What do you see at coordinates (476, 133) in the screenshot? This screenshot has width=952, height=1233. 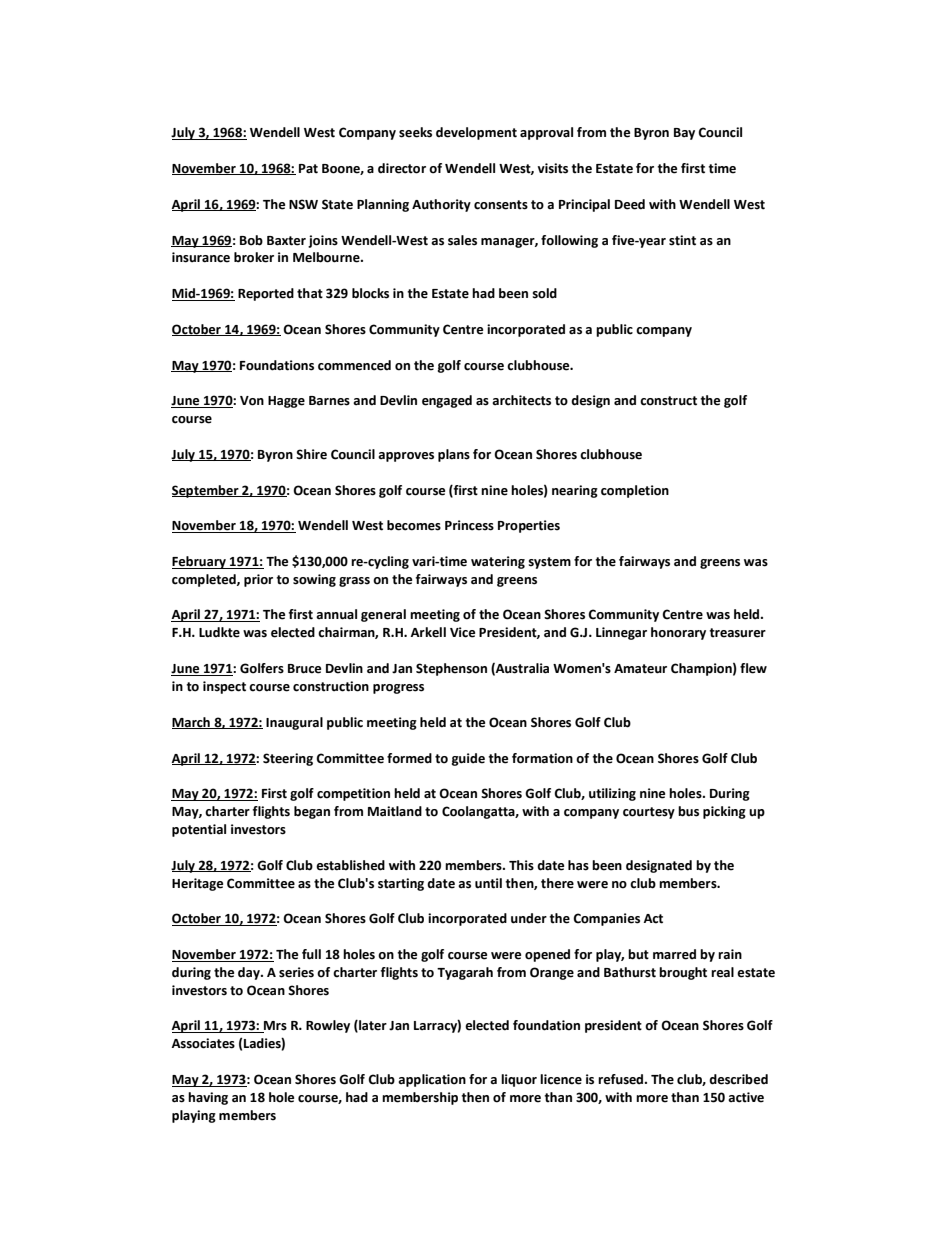 I see `development` at bounding box center [476, 133].
